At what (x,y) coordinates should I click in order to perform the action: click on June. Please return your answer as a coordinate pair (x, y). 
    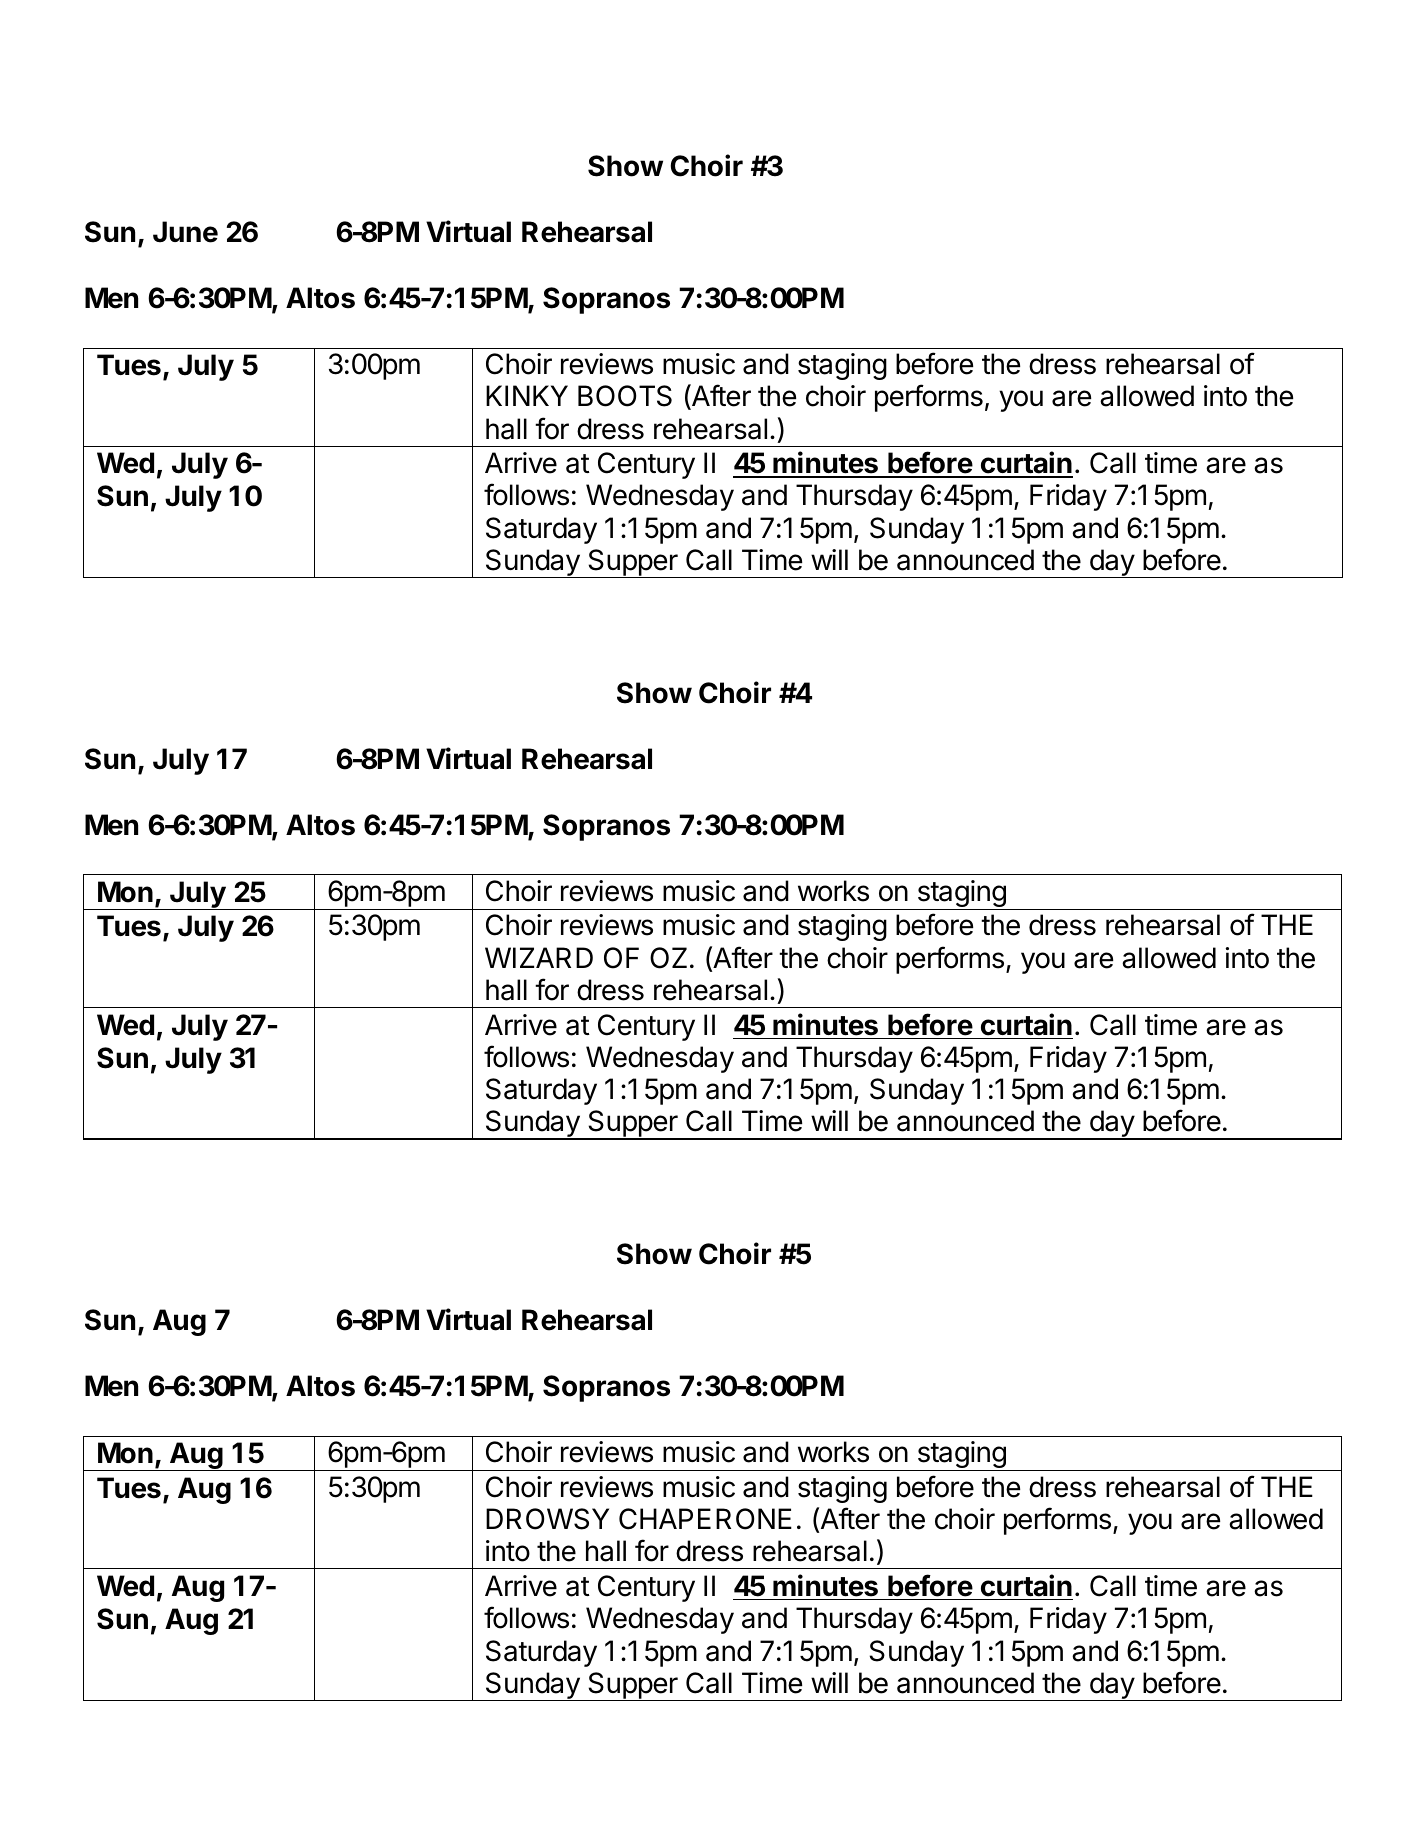
    Looking at the image, I should click on (185, 232).
